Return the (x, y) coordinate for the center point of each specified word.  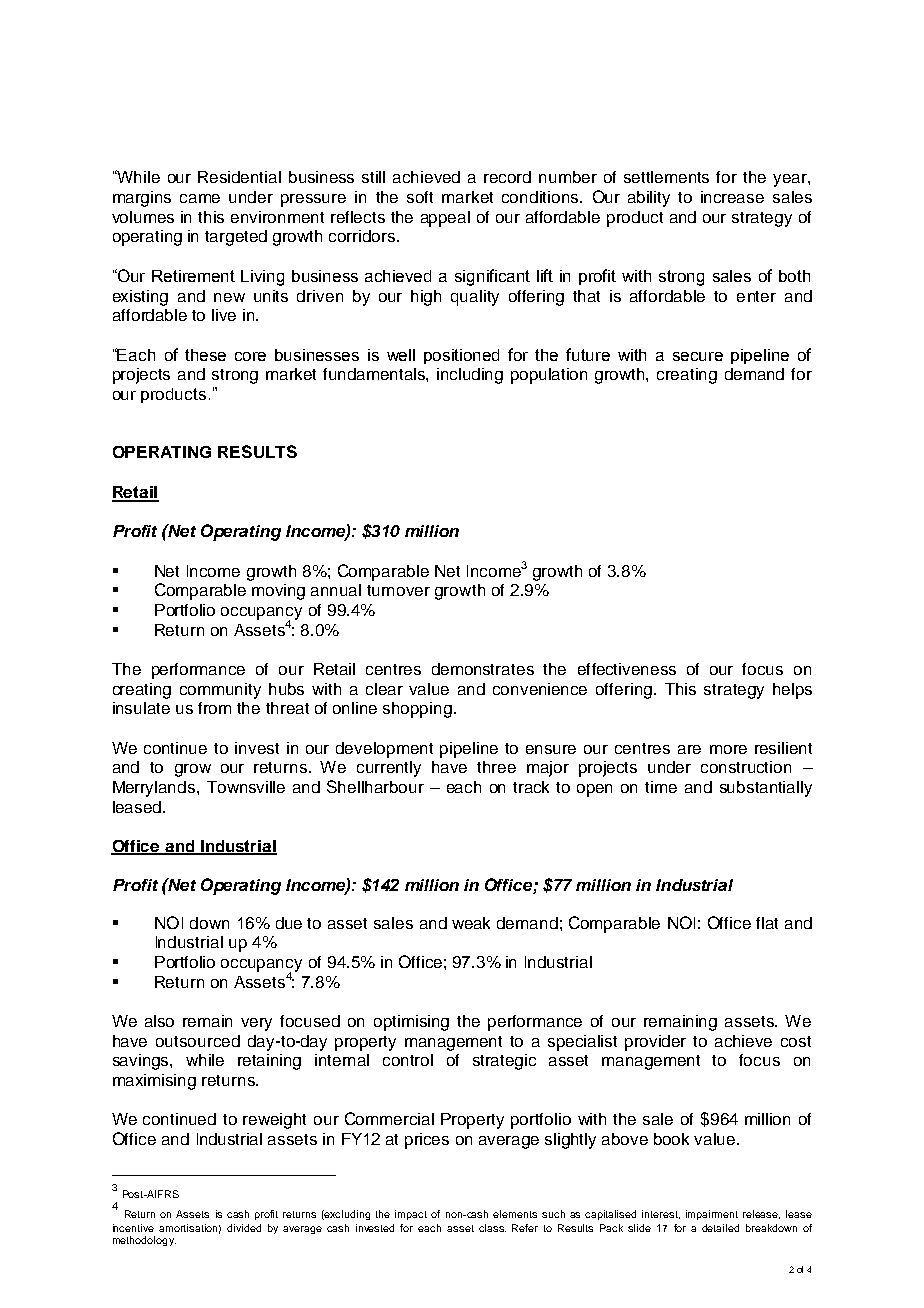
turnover (398, 590)
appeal (445, 219)
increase (732, 197)
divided (244, 1228)
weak (471, 923)
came (200, 198)
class (492, 1228)
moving (278, 592)
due (289, 923)
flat (767, 923)
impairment (712, 1215)
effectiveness (627, 669)
